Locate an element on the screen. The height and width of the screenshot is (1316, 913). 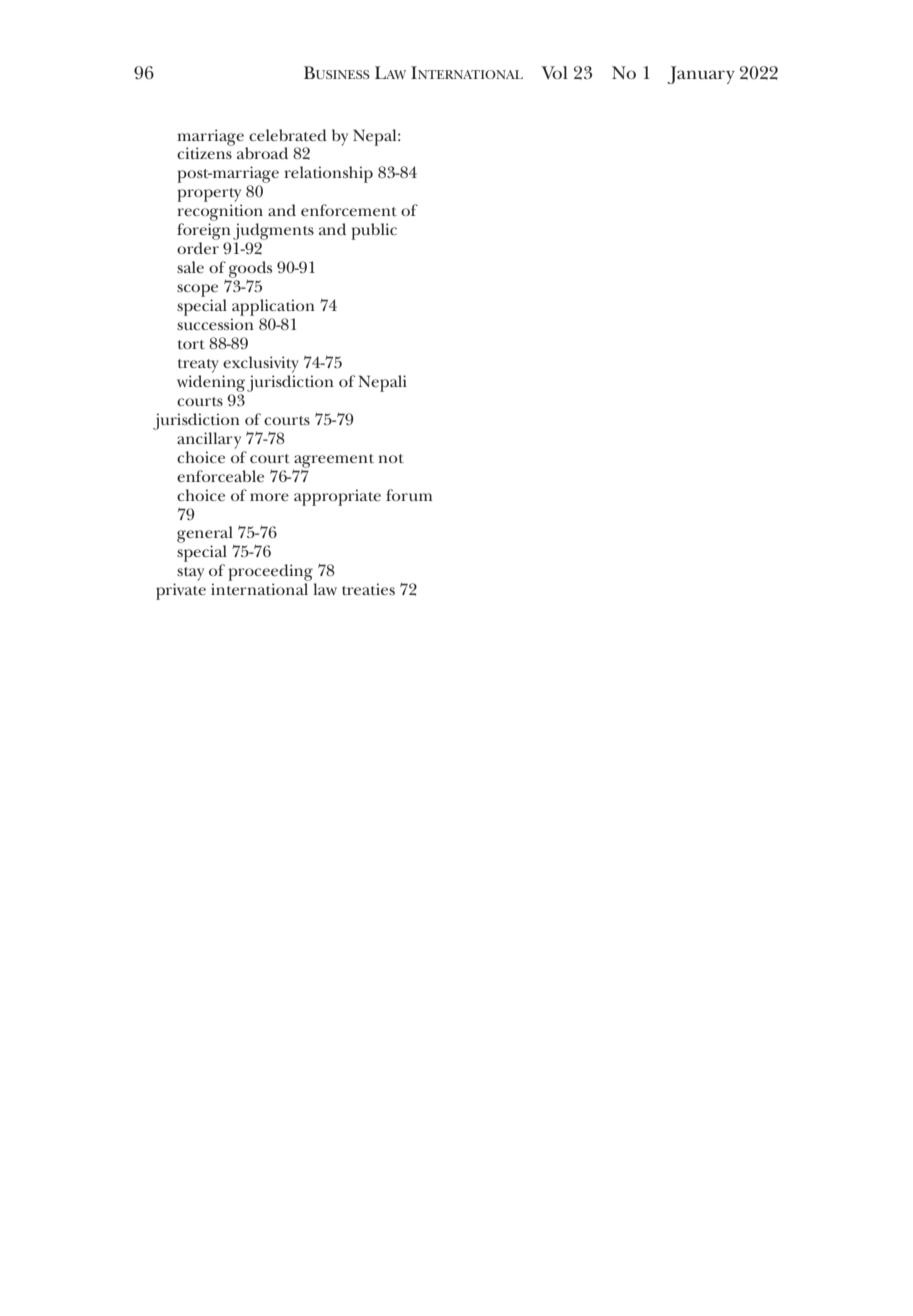
celebrated is located at coordinates (288, 135).
